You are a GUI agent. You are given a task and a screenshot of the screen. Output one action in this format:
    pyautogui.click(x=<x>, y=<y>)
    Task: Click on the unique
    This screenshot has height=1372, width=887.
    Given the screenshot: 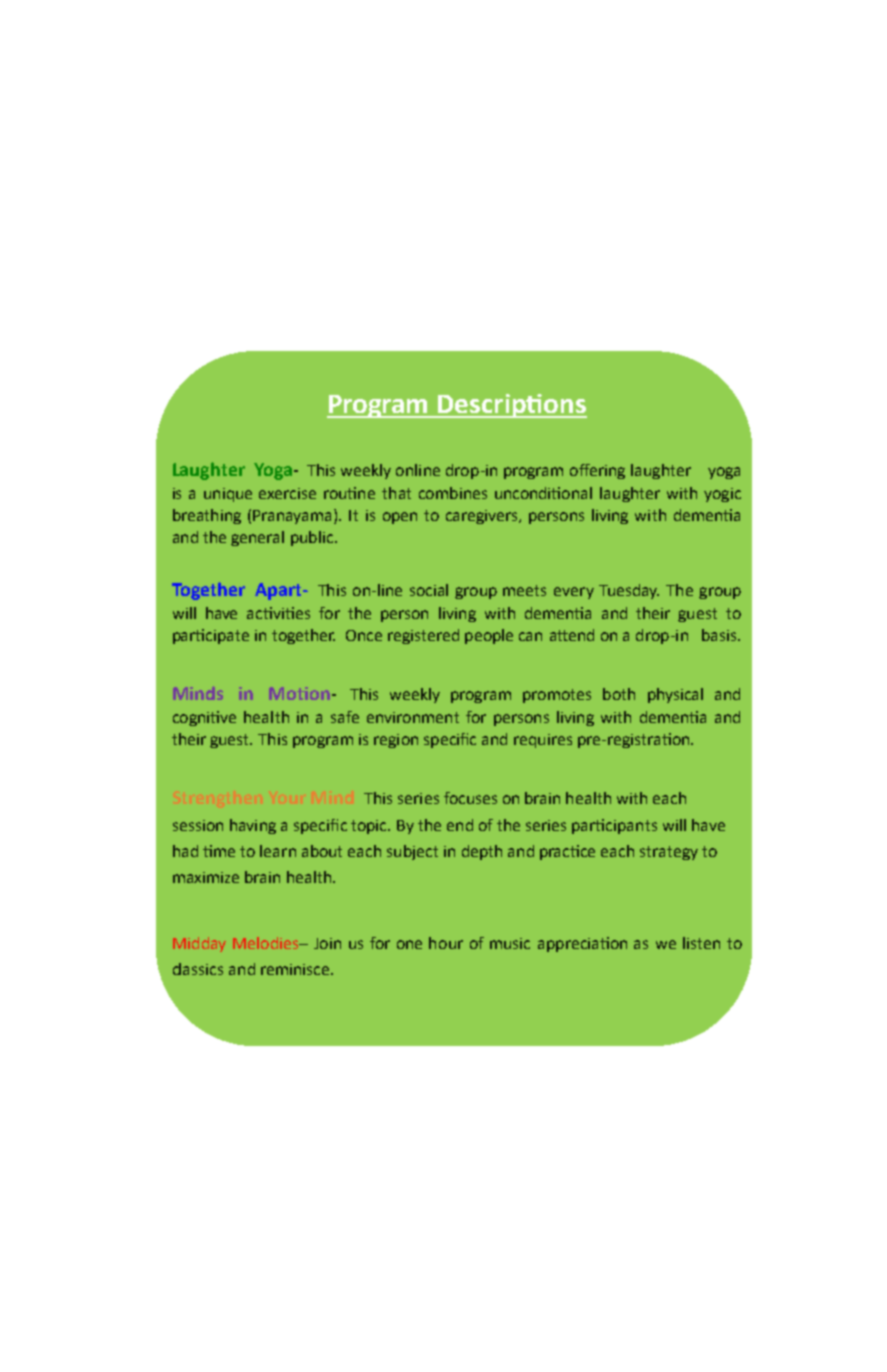 What is the action you would take?
    pyautogui.click(x=228, y=495)
